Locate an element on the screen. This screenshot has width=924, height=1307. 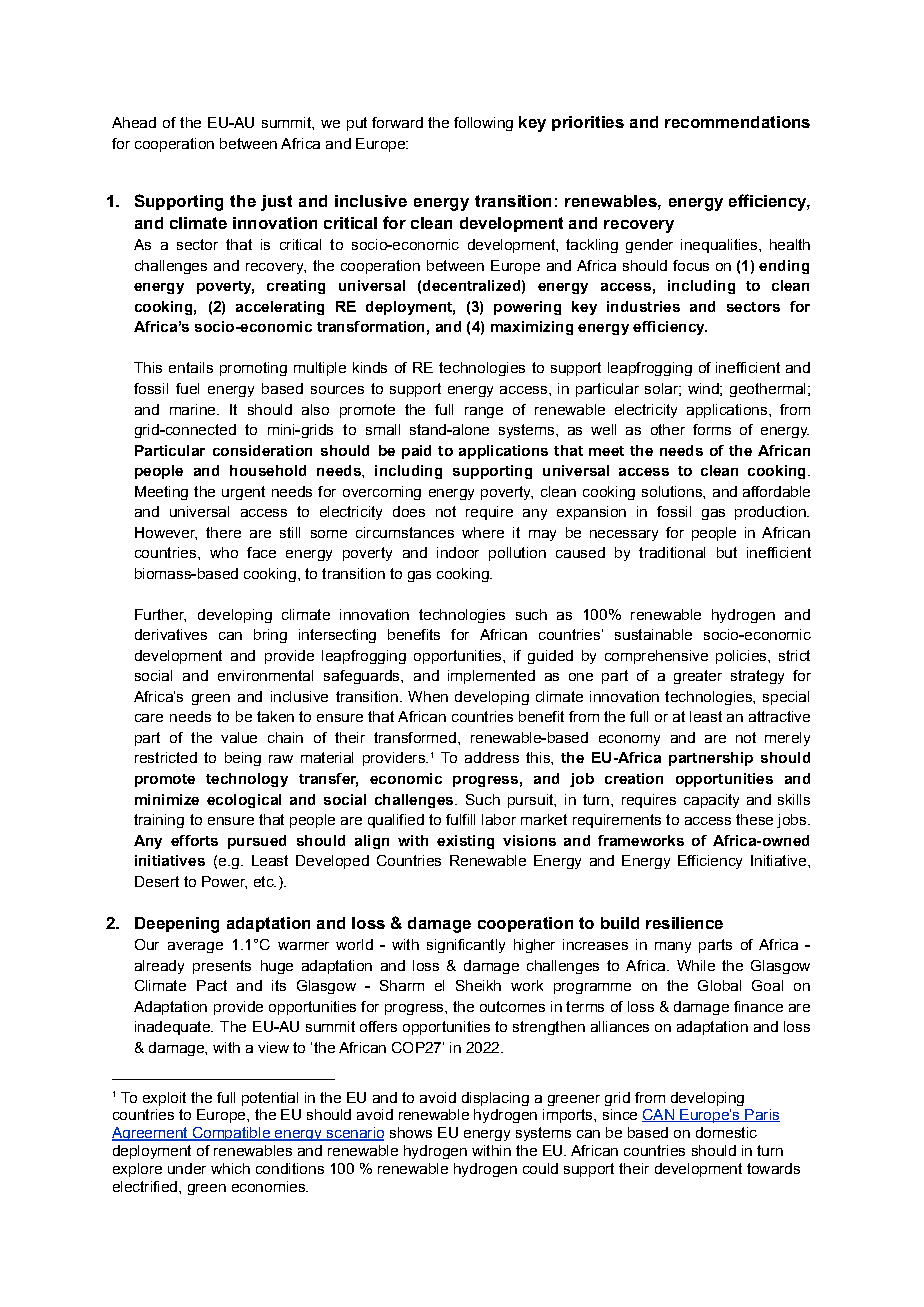
just is located at coordinates (276, 203).
